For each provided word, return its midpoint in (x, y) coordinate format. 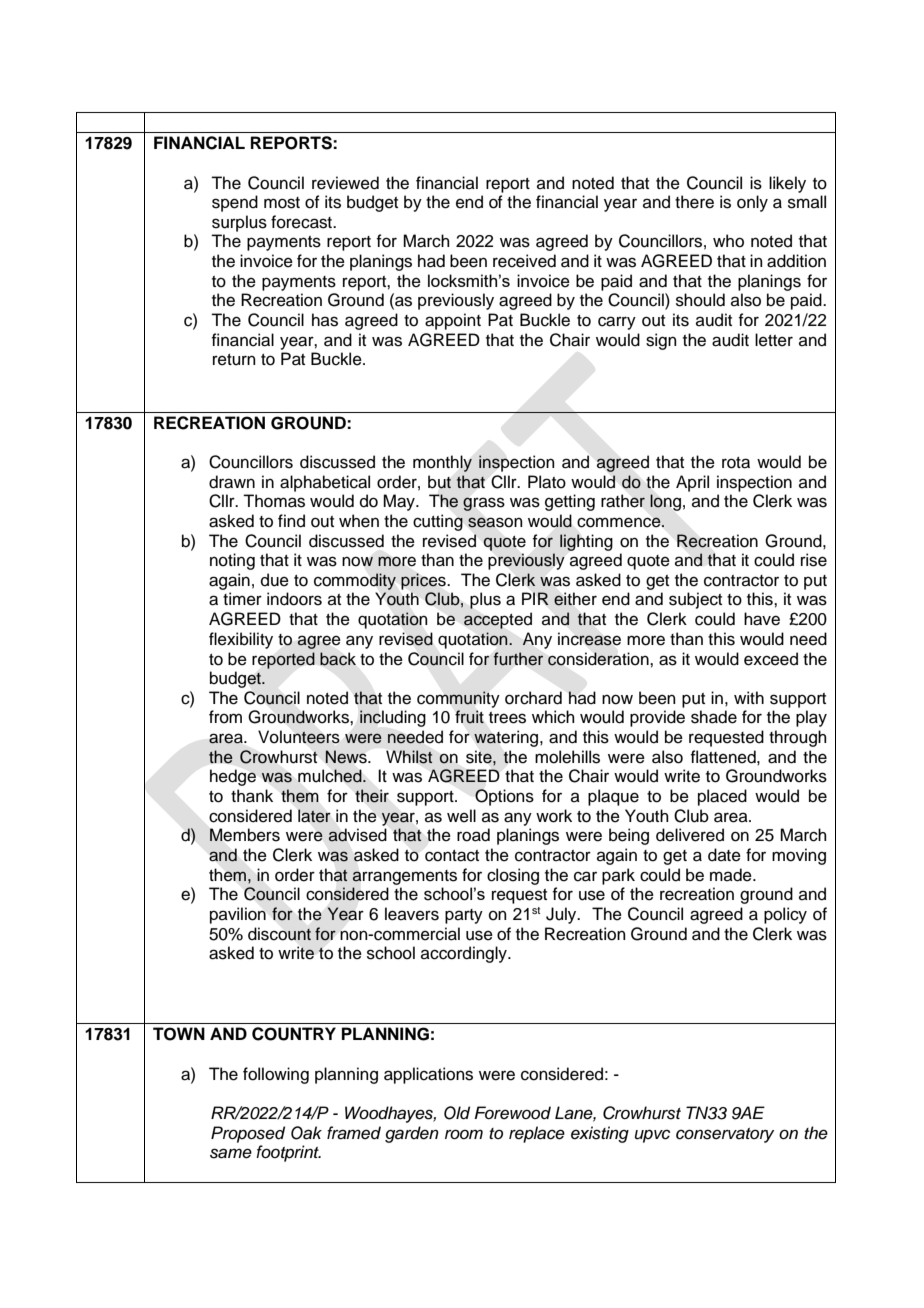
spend (235, 203)
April (692, 483)
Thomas (274, 501)
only (752, 203)
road (473, 835)
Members (245, 835)
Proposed (248, 1134)
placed (722, 797)
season (495, 522)
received (524, 261)
